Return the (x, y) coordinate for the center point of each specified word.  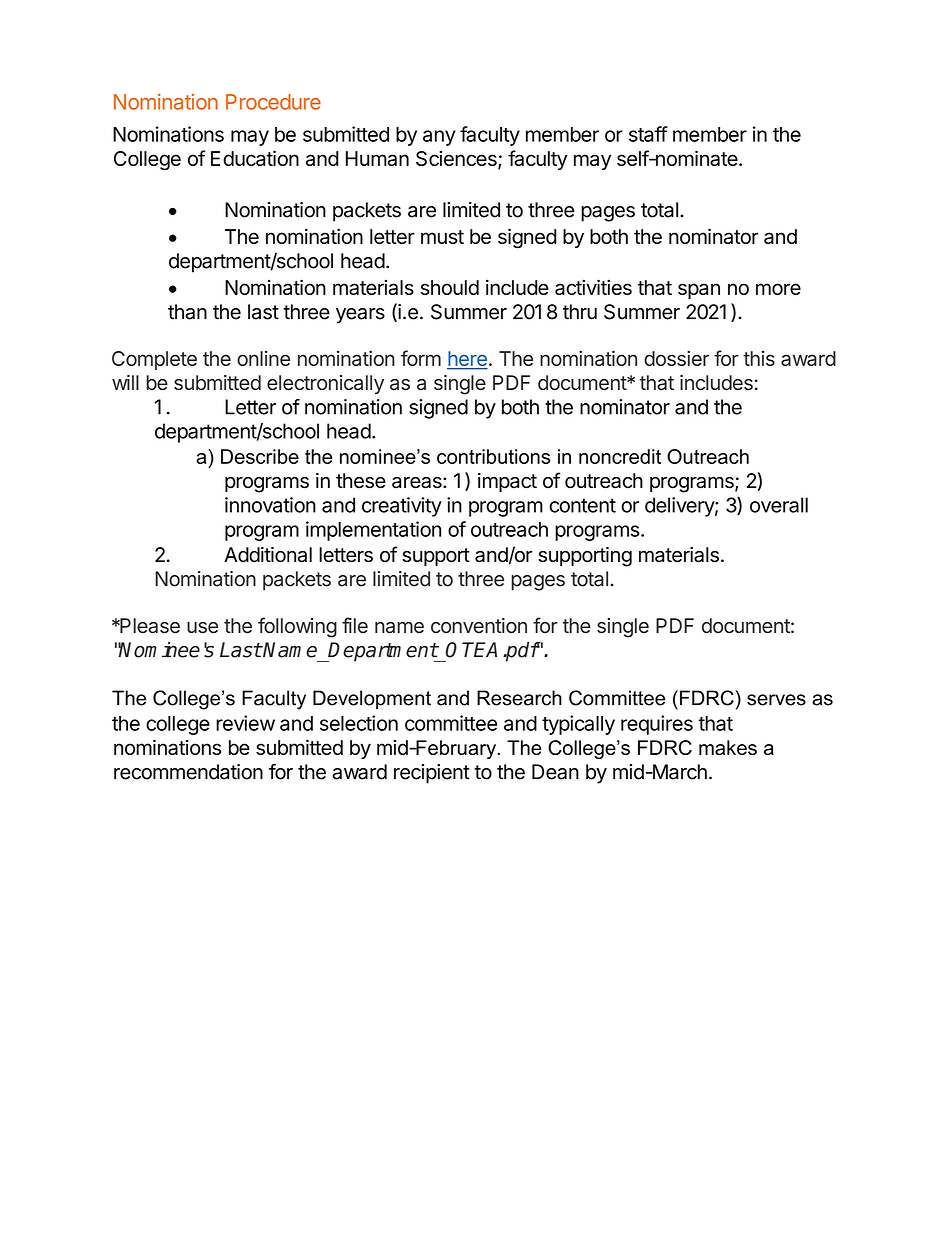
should (450, 287)
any (439, 138)
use (202, 628)
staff (648, 134)
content (582, 505)
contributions (493, 456)
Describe (260, 456)
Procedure (273, 102)
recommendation (188, 772)
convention (479, 626)
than (187, 312)
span (699, 291)
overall (779, 505)
